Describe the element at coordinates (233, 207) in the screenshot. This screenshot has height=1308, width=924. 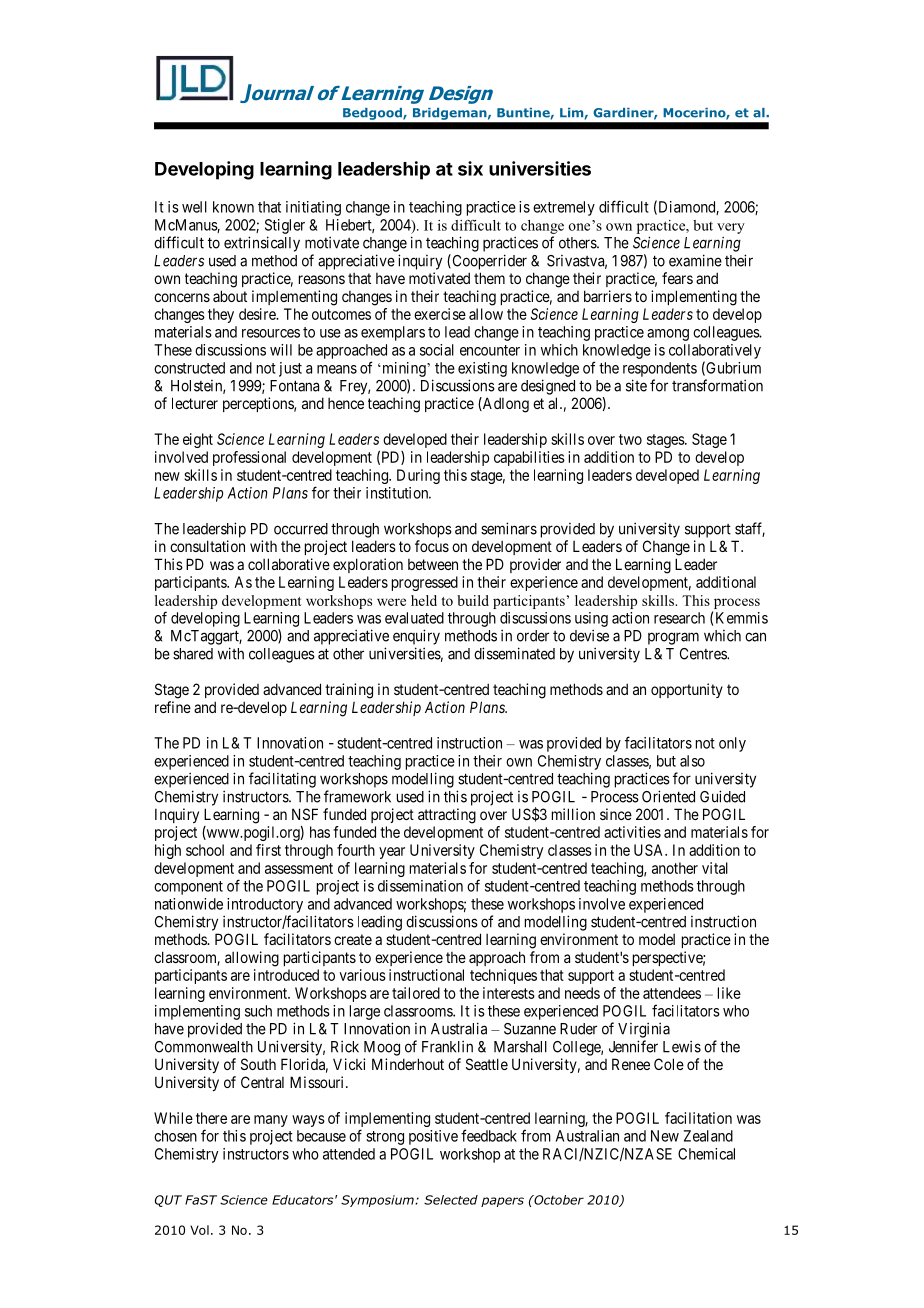
I see `known` at that location.
